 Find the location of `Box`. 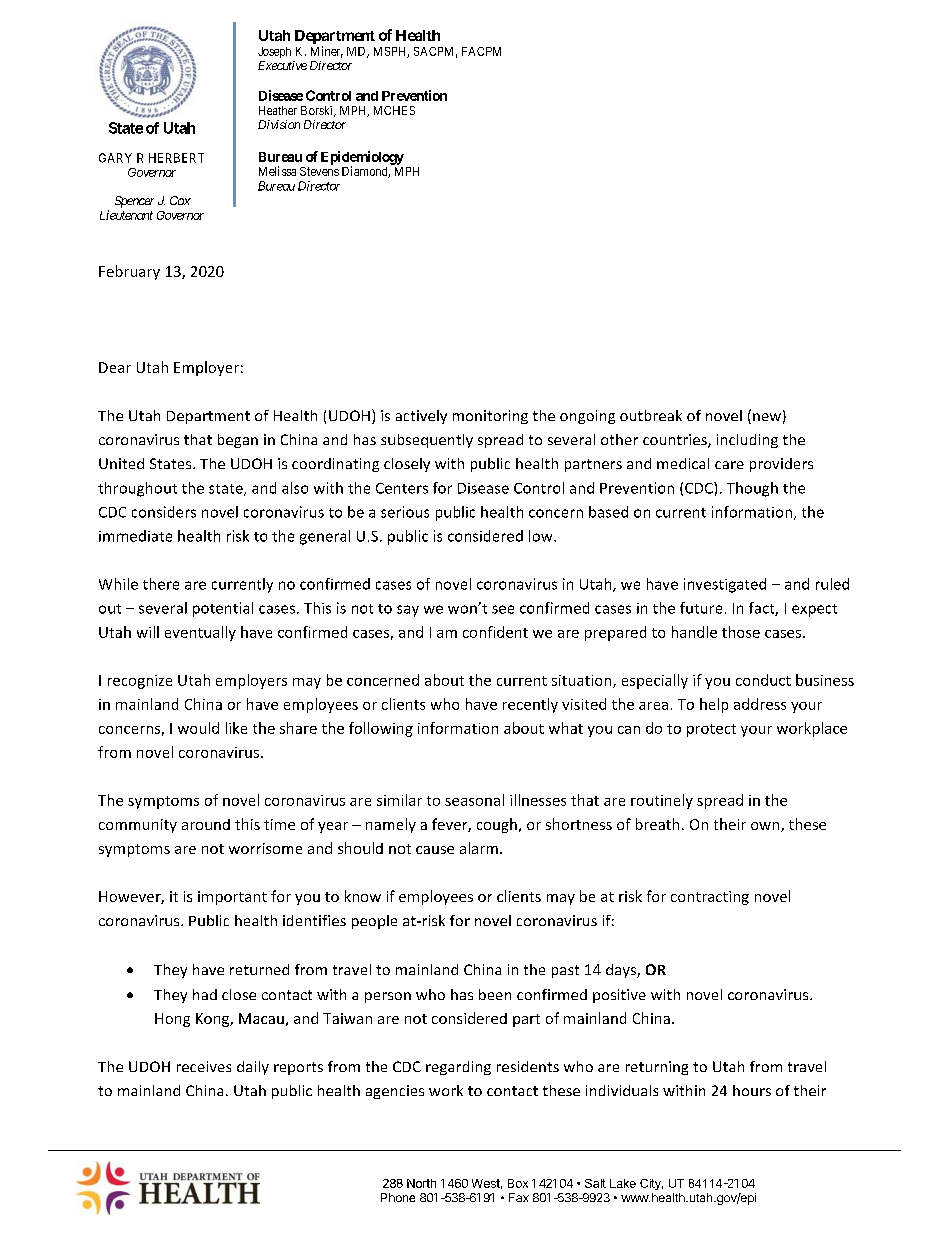

Box is located at coordinates (518, 1183).
